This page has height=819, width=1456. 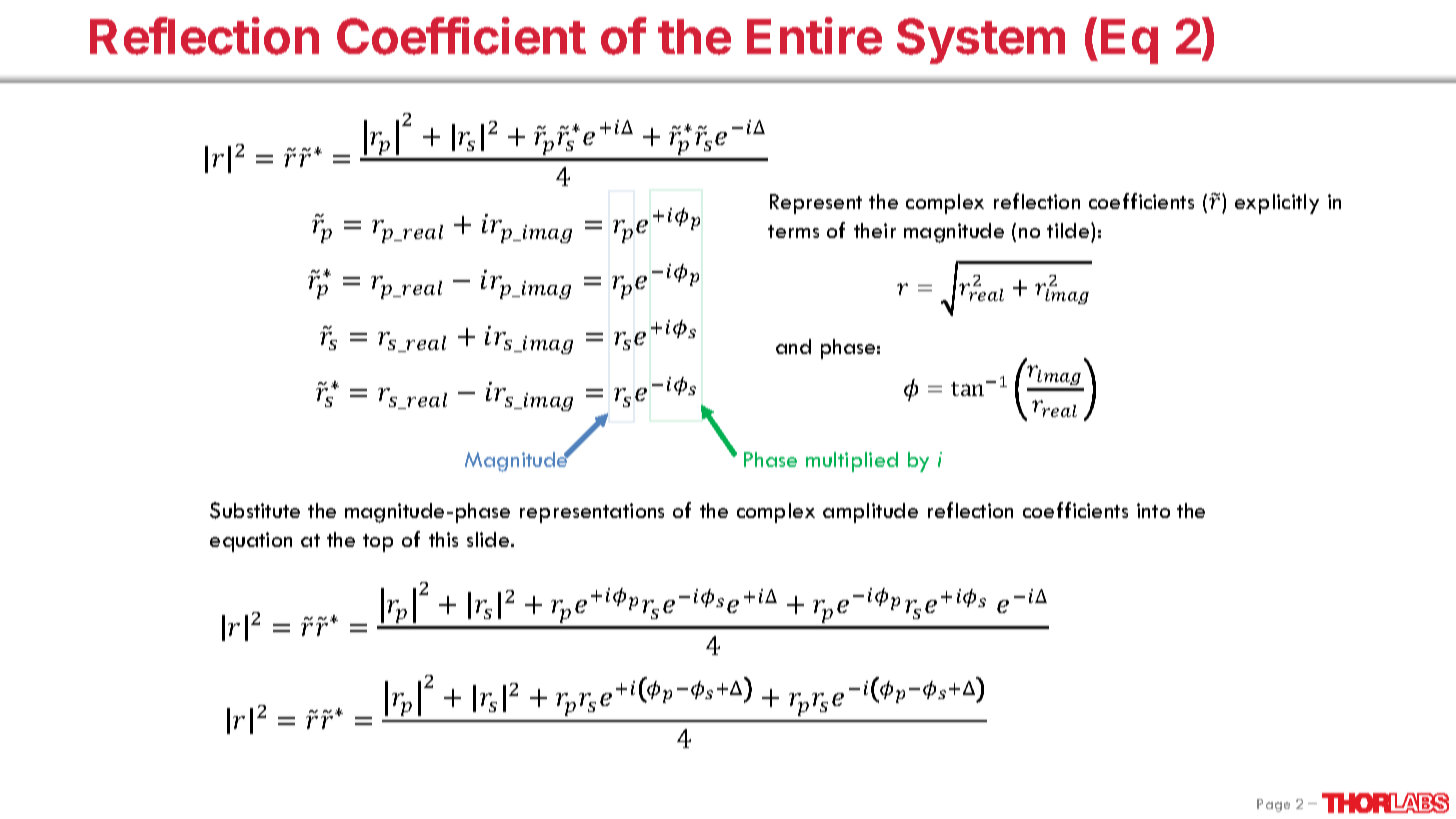 I want to click on Page, so click(x=1273, y=805).
